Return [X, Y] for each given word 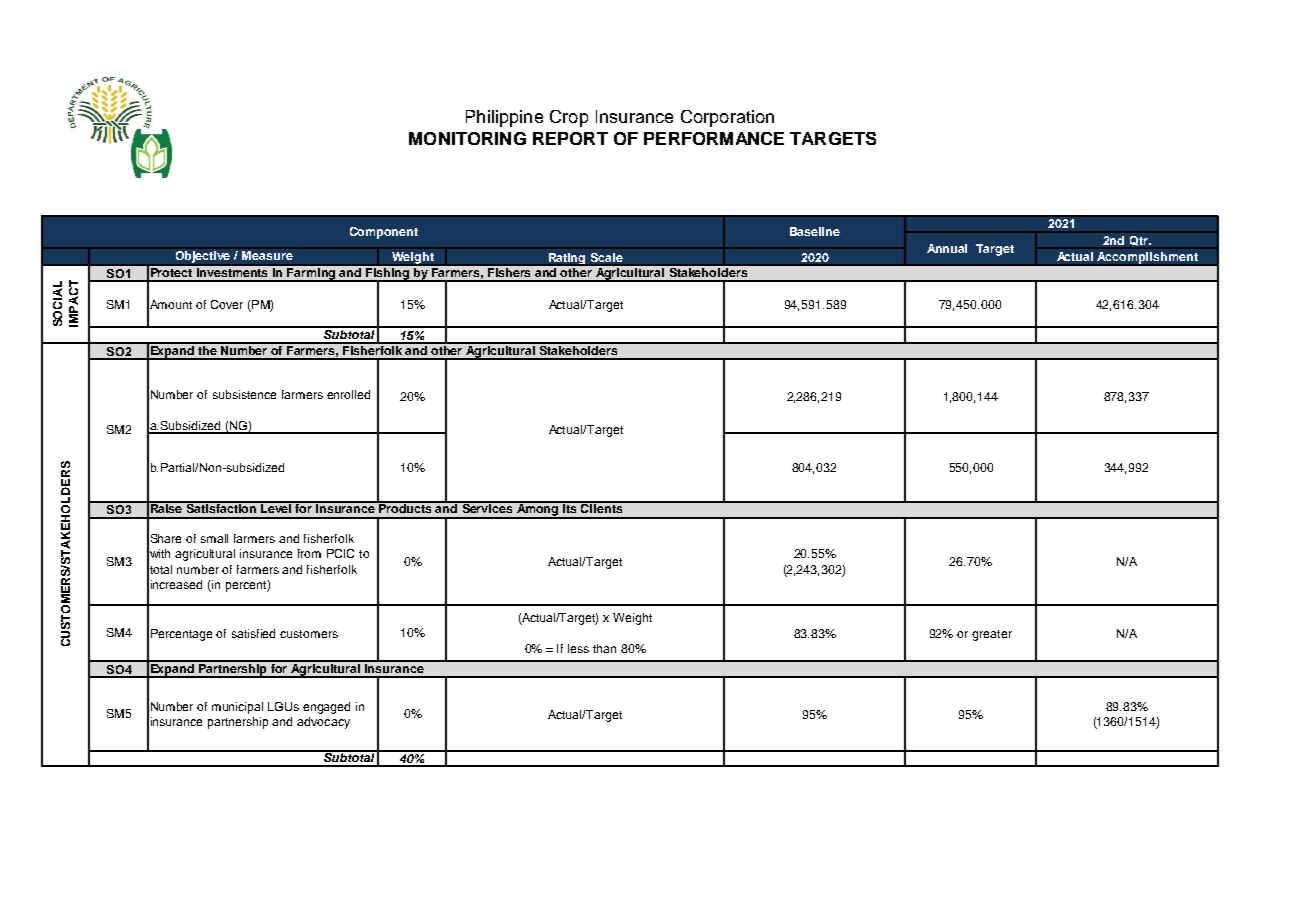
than [604, 648]
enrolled [348, 394]
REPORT [570, 138]
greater [992, 635]
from [309, 553]
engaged [326, 708]
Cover [227, 304]
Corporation [727, 118]
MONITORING [467, 138]
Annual [947, 248]
